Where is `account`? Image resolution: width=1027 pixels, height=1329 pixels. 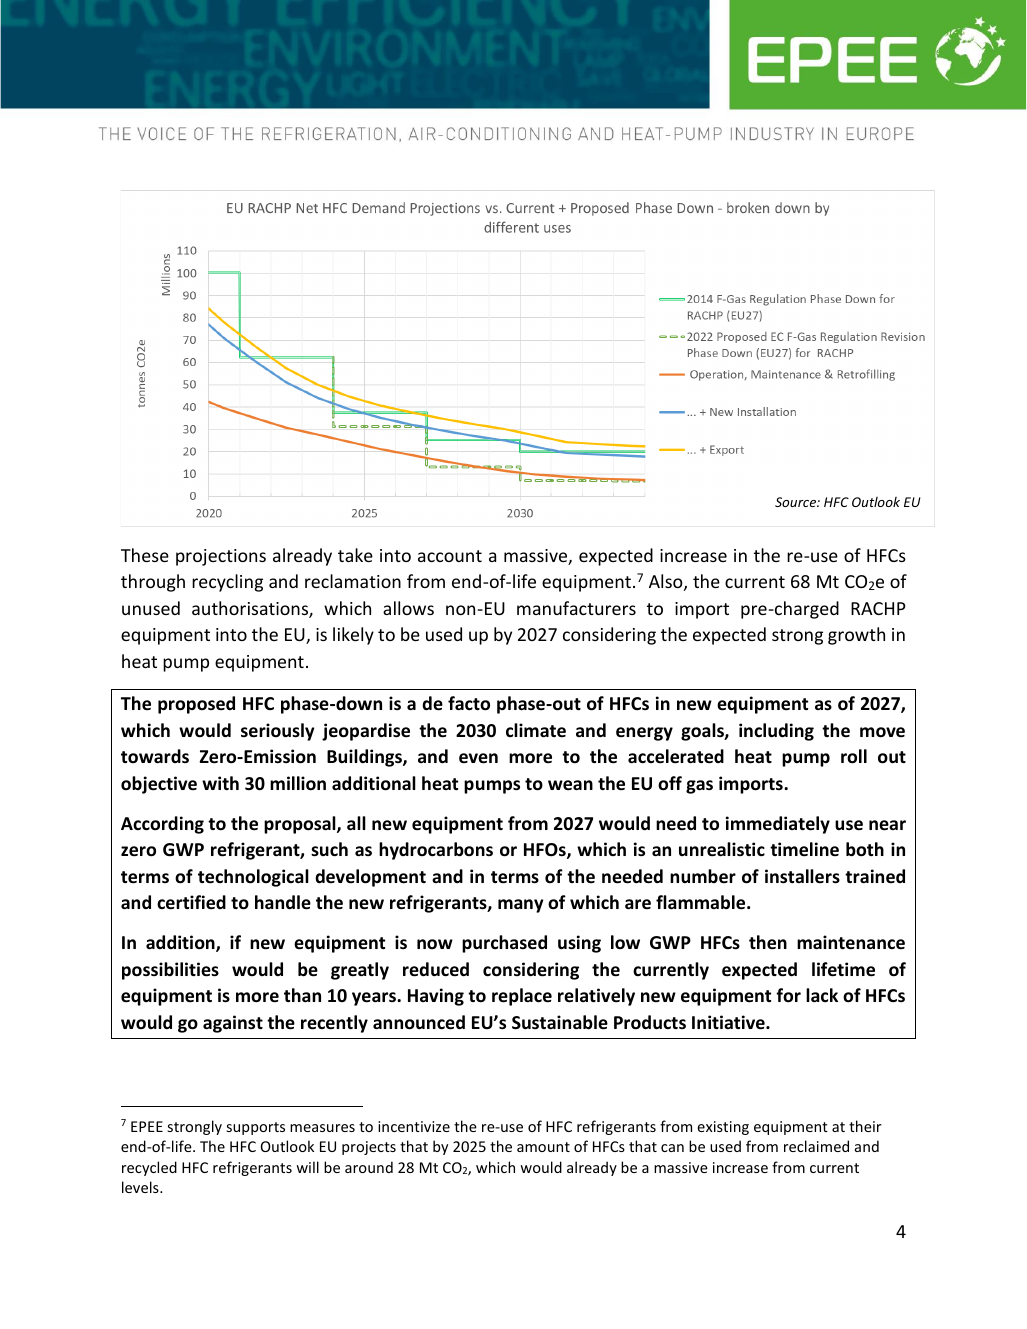 account is located at coordinates (450, 556).
